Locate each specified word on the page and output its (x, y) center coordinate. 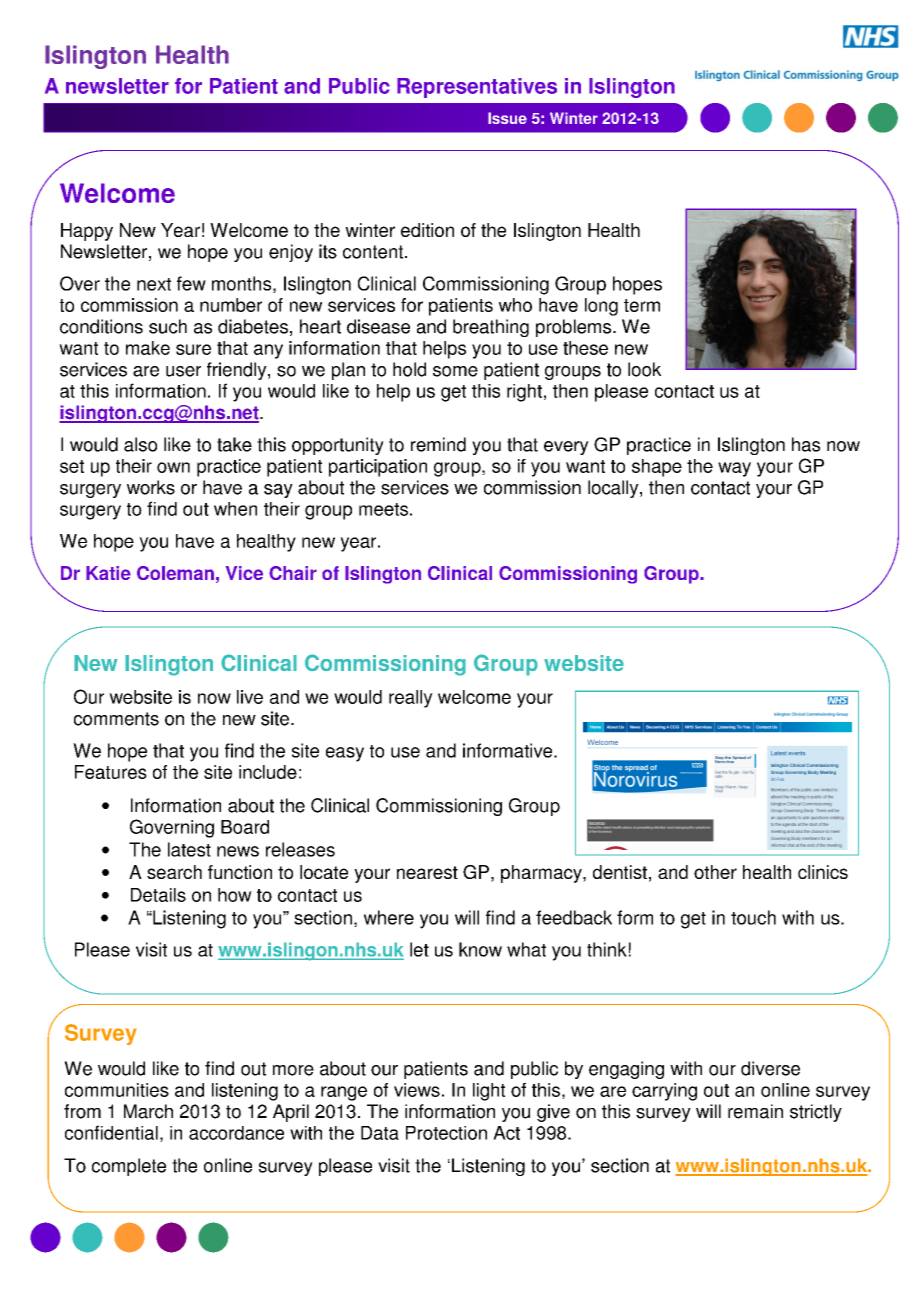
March (148, 1111)
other (715, 872)
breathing (491, 328)
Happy (87, 232)
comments (116, 719)
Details (158, 895)
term (642, 305)
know (480, 949)
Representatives (477, 88)
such (168, 326)
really (411, 699)
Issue (507, 118)
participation (378, 468)
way (734, 469)
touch (753, 917)
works (151, 487)
